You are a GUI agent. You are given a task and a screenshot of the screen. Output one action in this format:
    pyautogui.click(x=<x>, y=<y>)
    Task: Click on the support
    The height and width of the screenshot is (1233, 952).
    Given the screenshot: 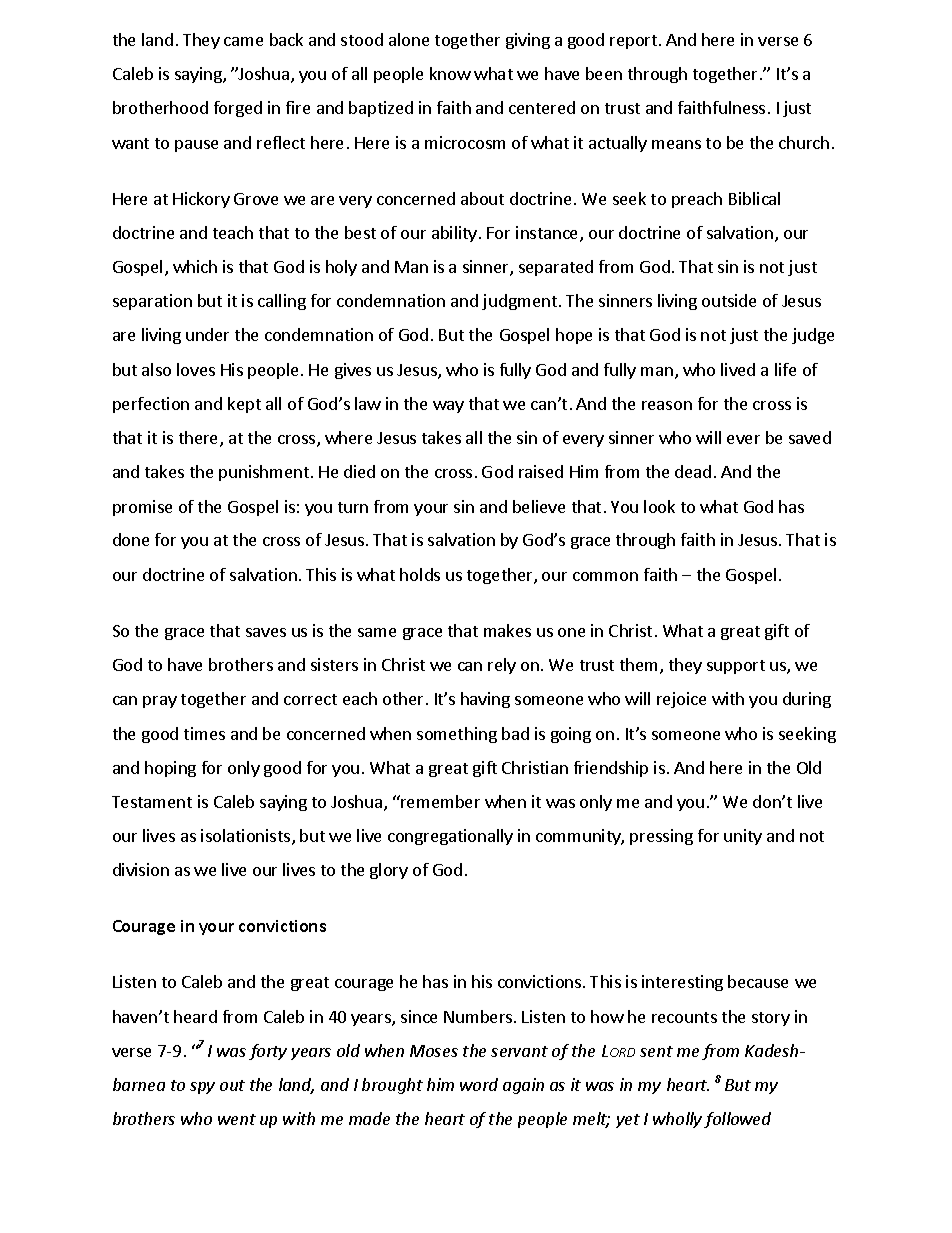 What is the action you would take?
    pyautogui.click(x=736, y=667)
